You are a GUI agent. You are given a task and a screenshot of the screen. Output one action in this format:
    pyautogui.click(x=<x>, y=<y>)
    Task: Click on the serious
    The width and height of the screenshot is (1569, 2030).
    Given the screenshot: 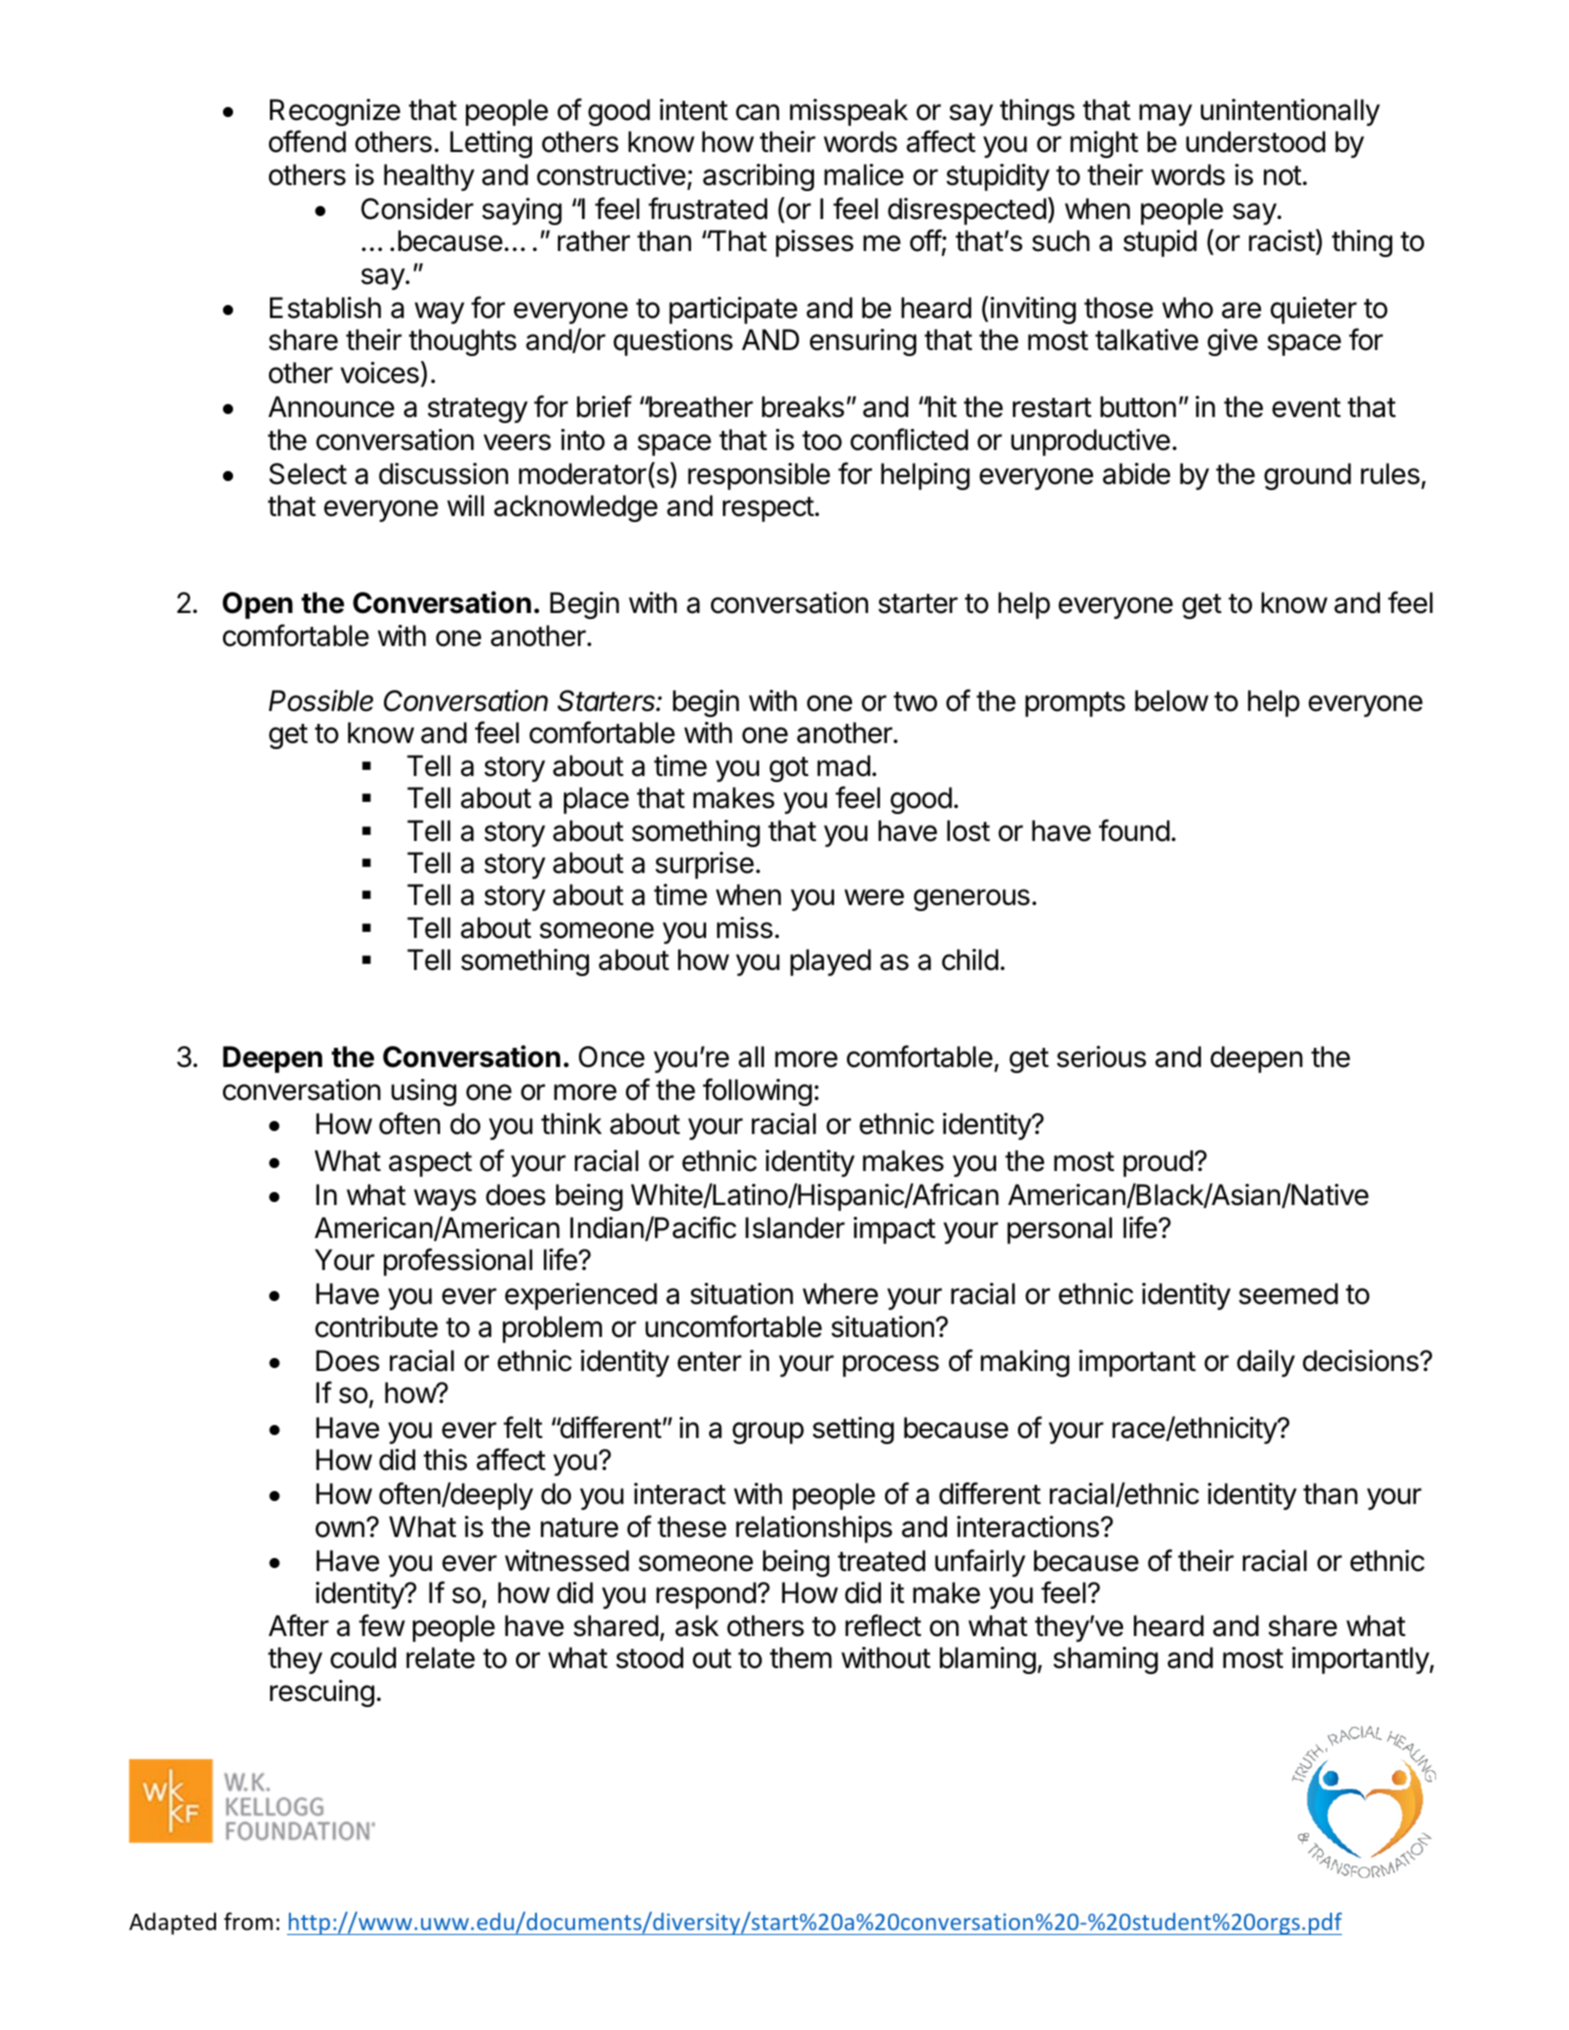 What is the action you would take?
    pyautogui.click(x=1101, y=1057)
